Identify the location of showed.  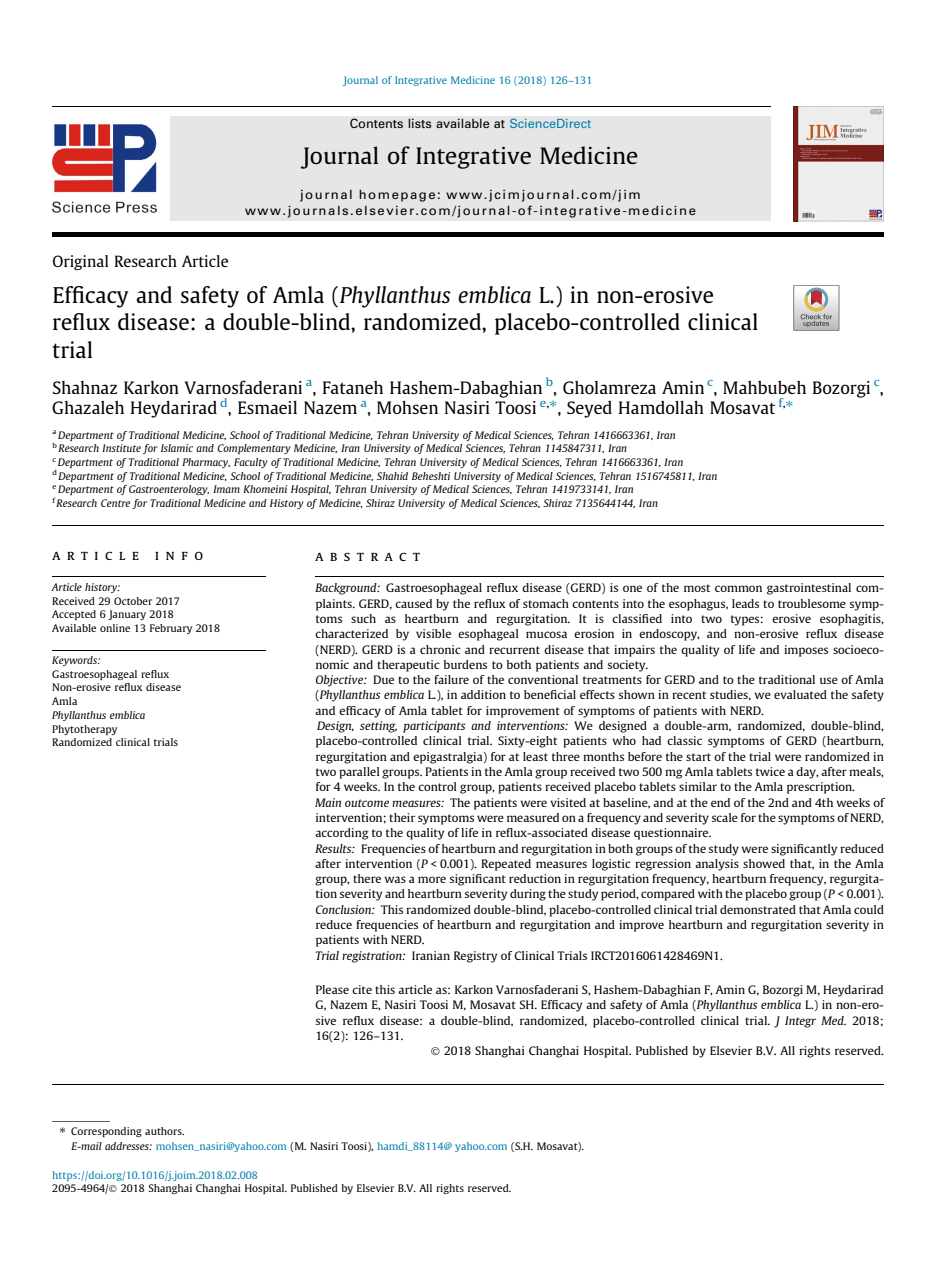
(764, 863).
